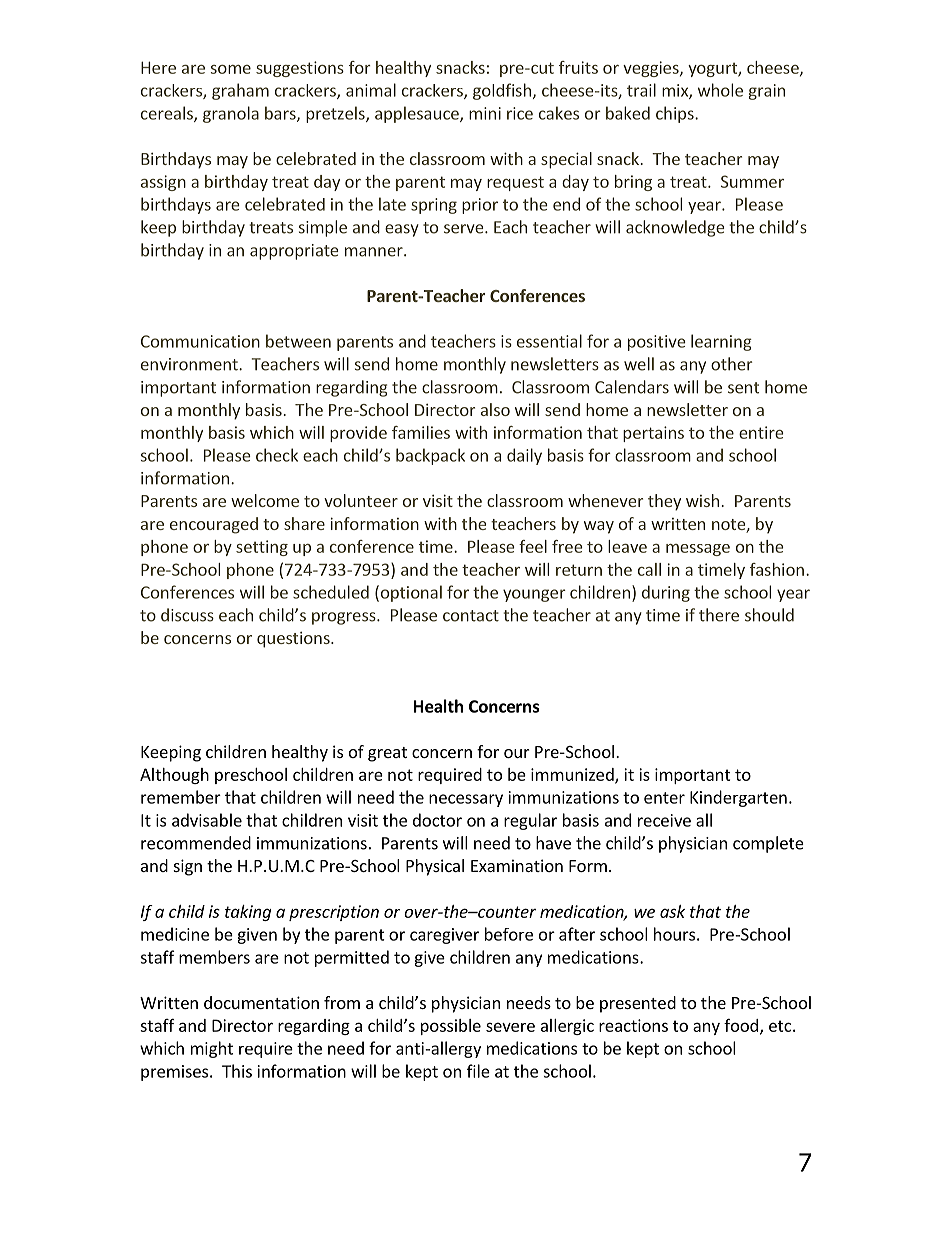  Describe the element at coordinates (471, 616) in the image. I see `contact` at that location.
